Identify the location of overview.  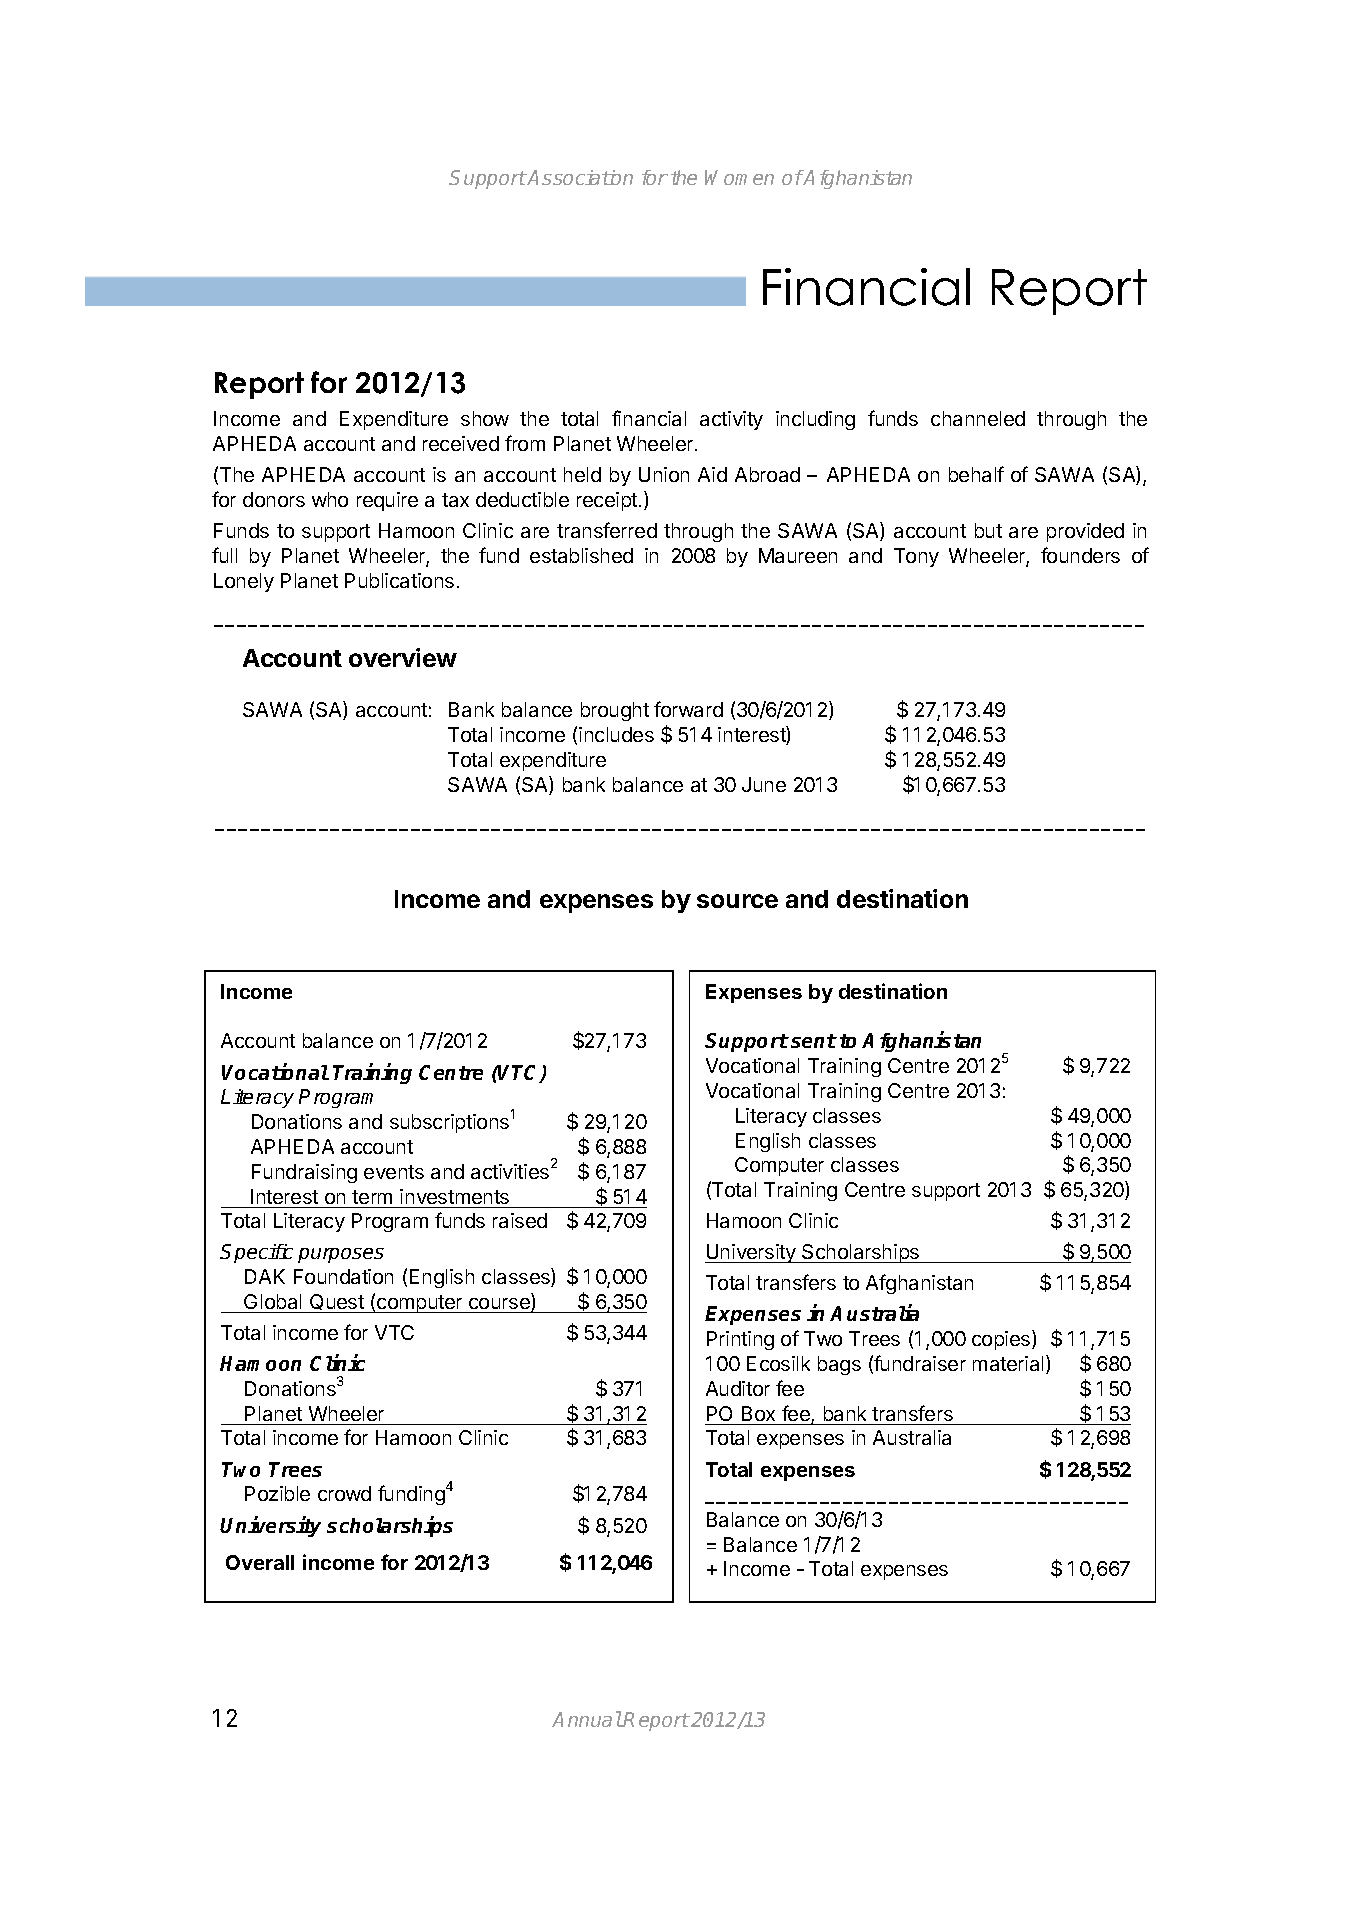
(403, 657).
